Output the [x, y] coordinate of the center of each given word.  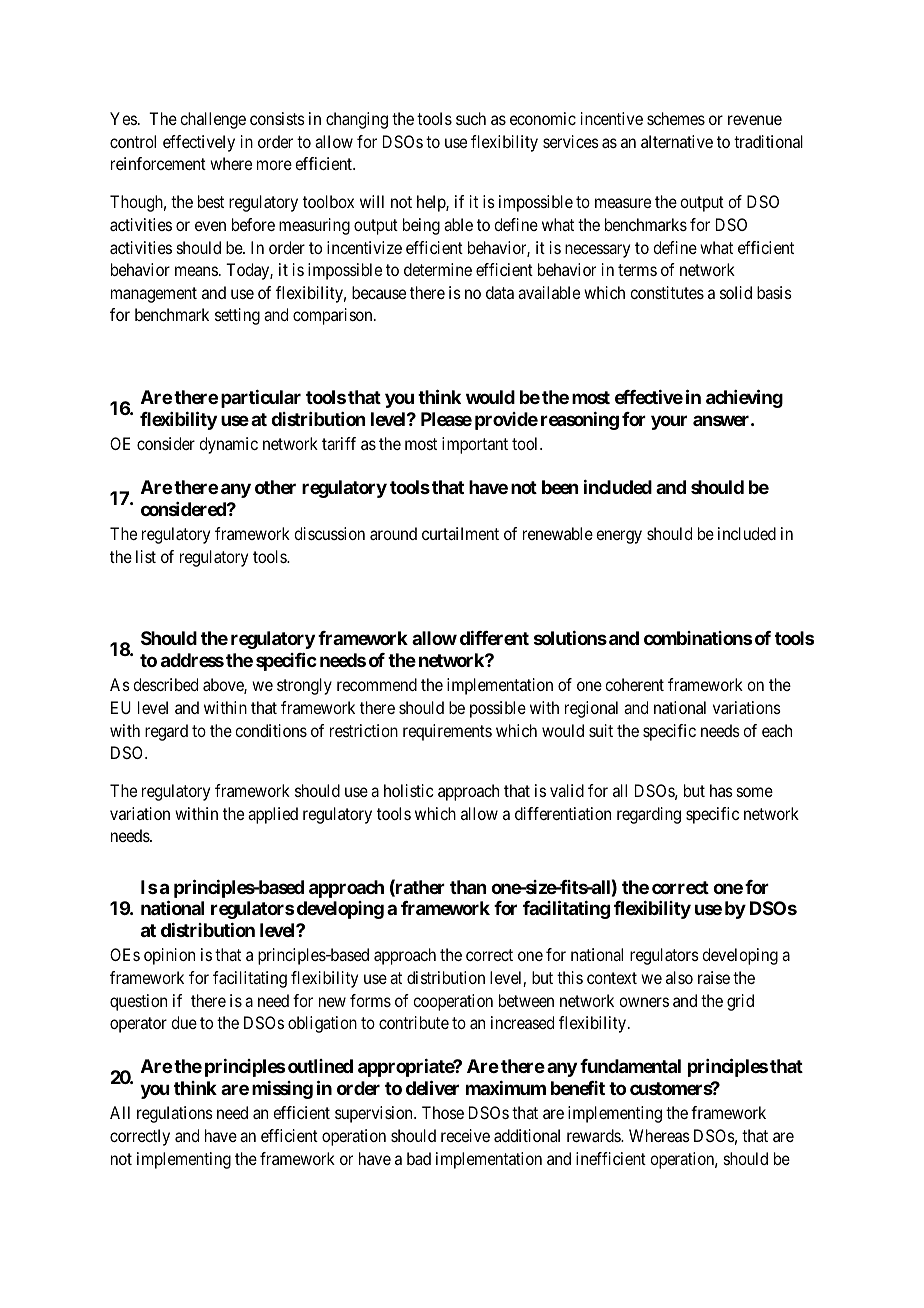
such [471, 118]
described [165, 684]
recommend [377, 684]
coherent [634, 684]
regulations [175, 1114]
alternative [677, 141]
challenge [213, 120]
